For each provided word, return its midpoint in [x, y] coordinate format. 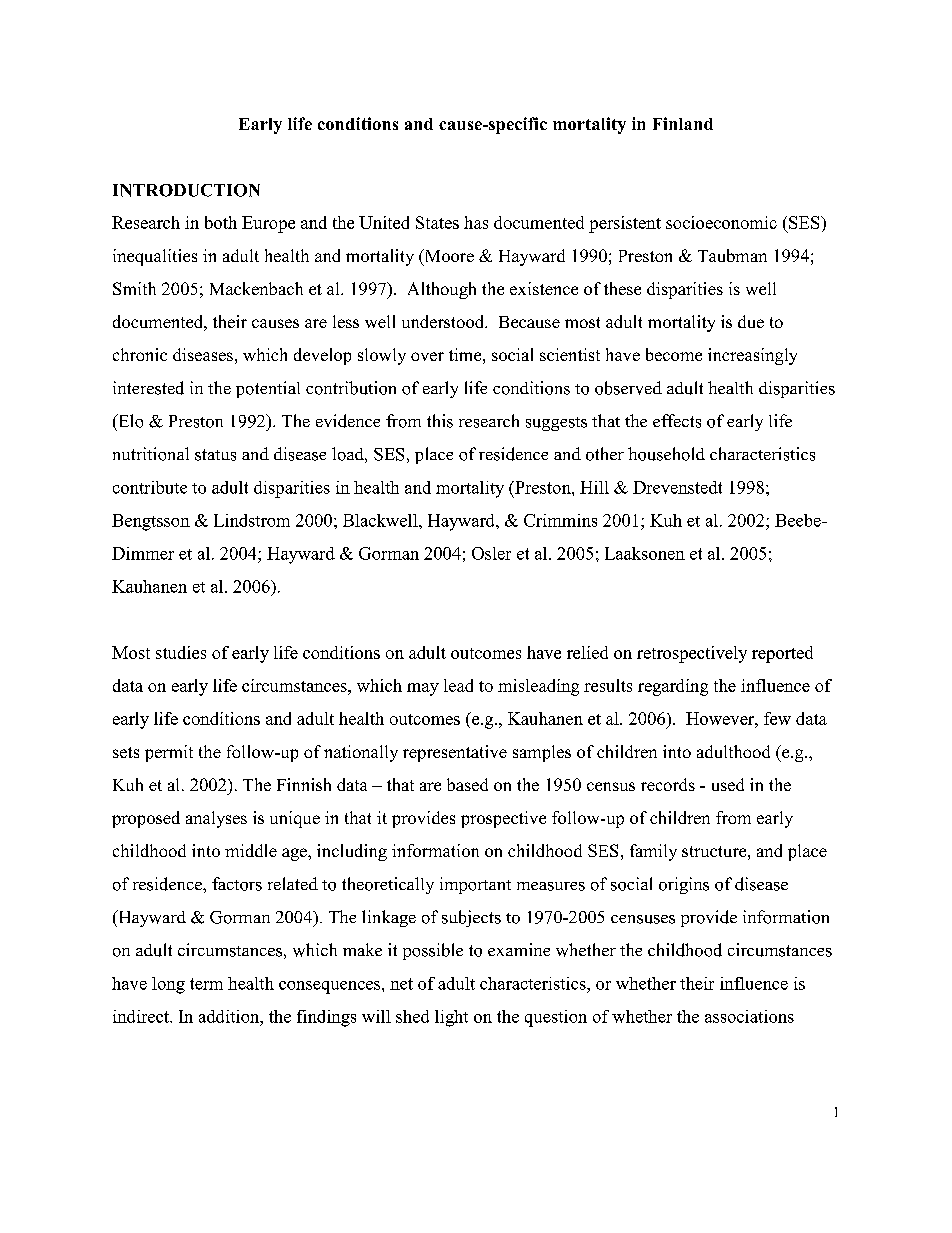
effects [677, 421]
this [440, 421]
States [437, 222]
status [215, 455]
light [451, 1018]
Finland [683, 123]
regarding [673, 687]
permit [169, 753]
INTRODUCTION [186, 190]
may [423, 689]
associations [749, 1016]
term [206, 984]
